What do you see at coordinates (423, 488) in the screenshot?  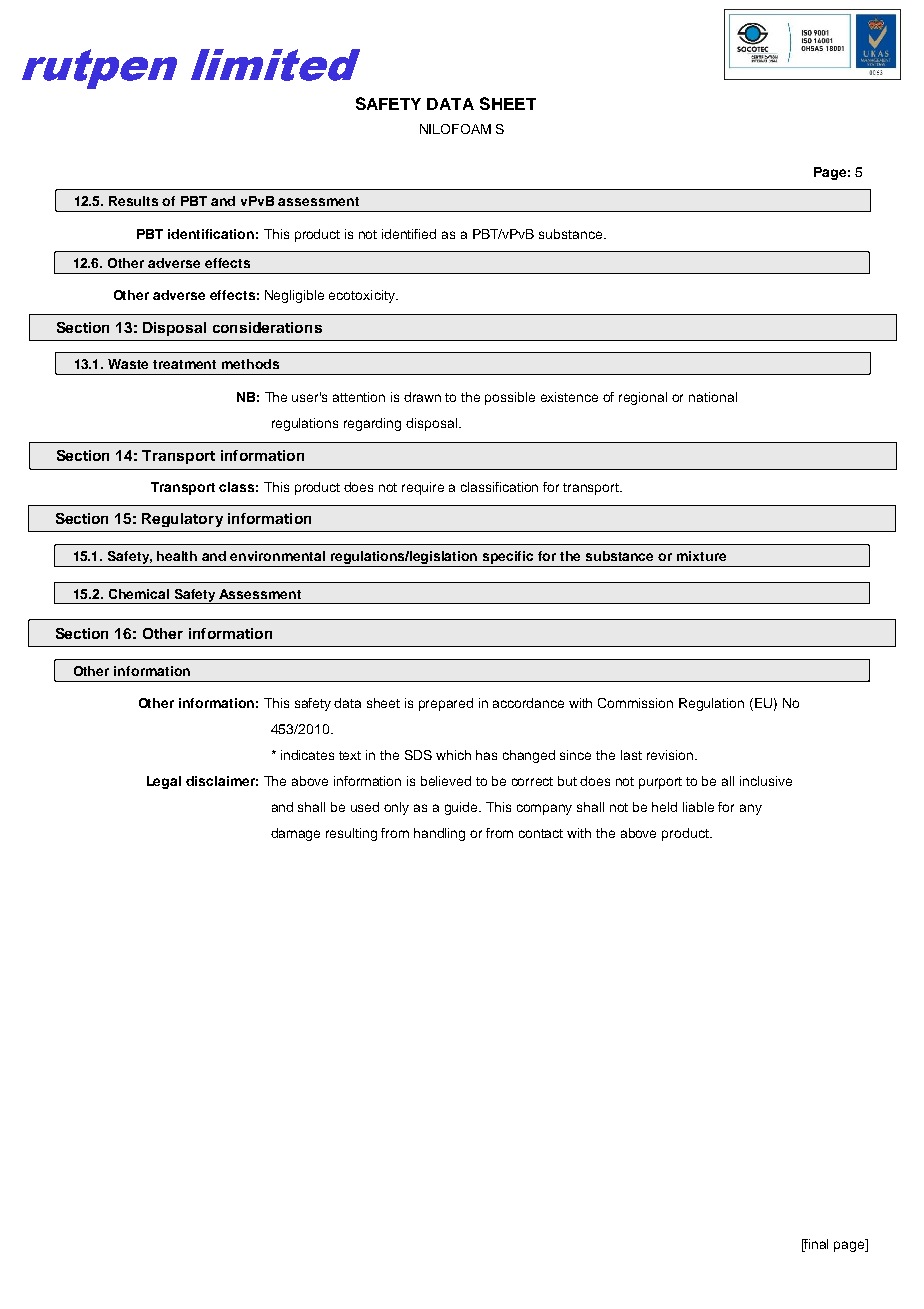 I see `require` at bounding box center [423, 488].
